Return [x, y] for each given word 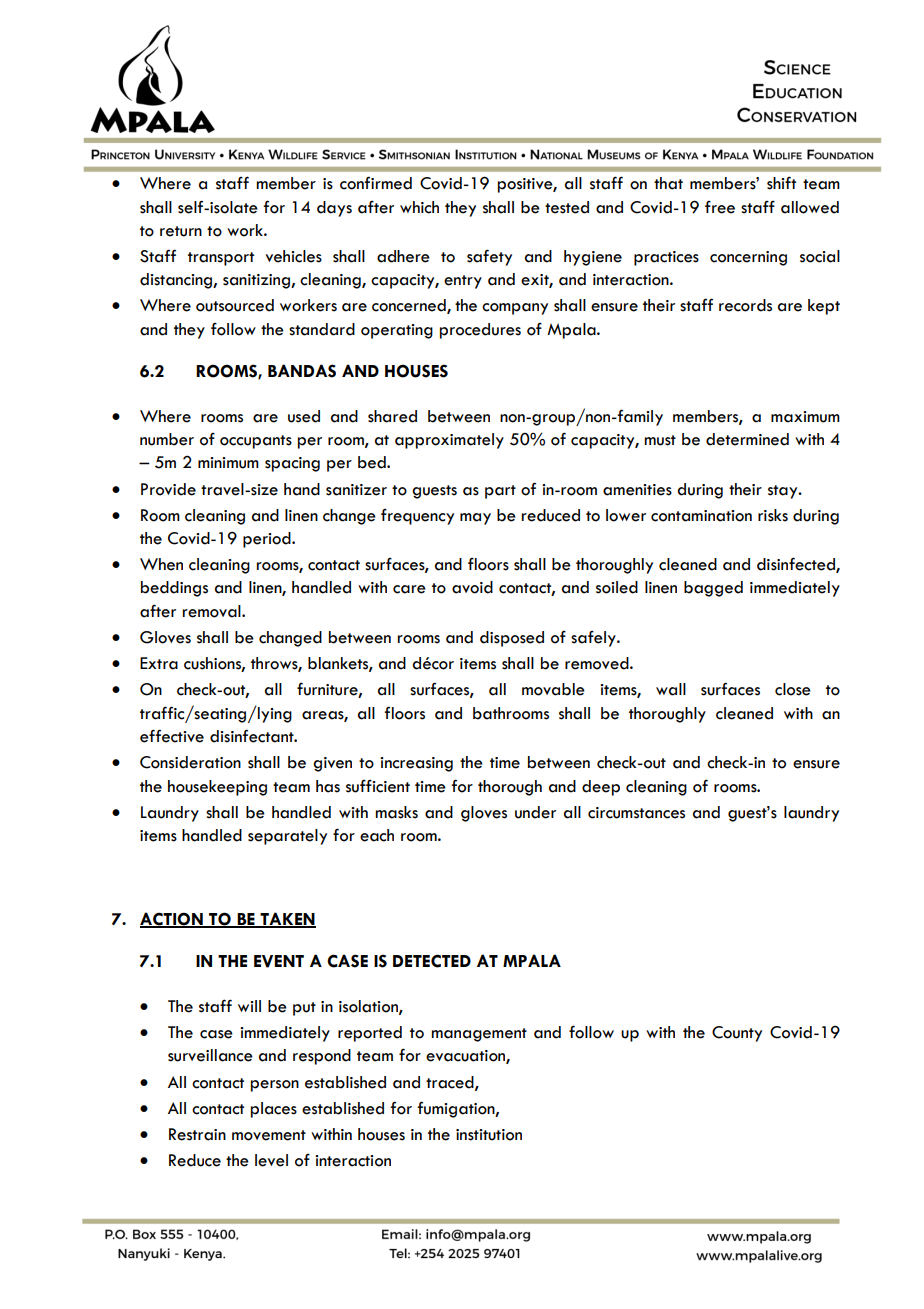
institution [489, 1135]
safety [489, 257]
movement [269, 1135]
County [737, 1034]
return [181, 231]
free [720, 207]
